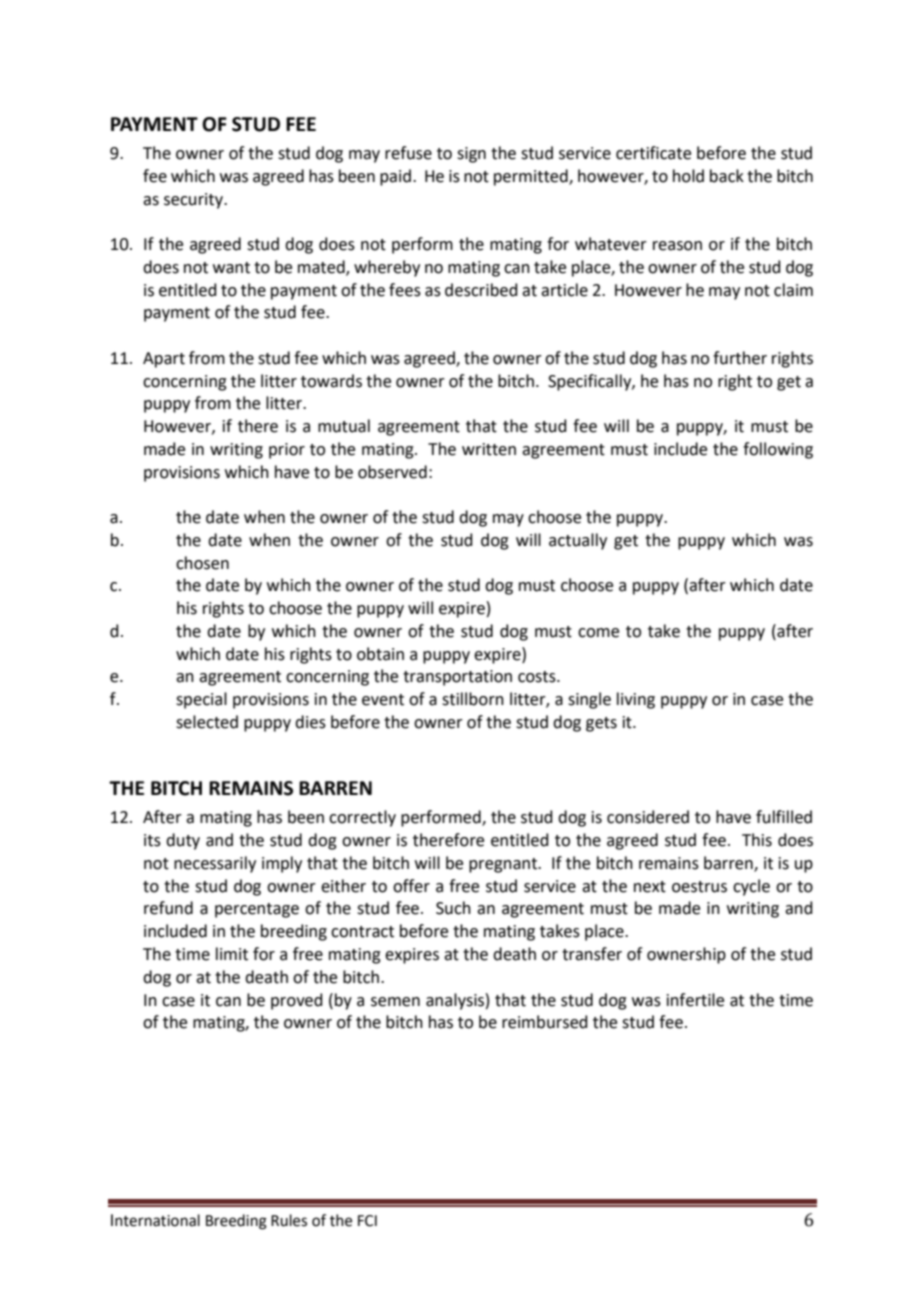  Describe the element at coordinates (636, 700) in the page. I see `living` at that location.
